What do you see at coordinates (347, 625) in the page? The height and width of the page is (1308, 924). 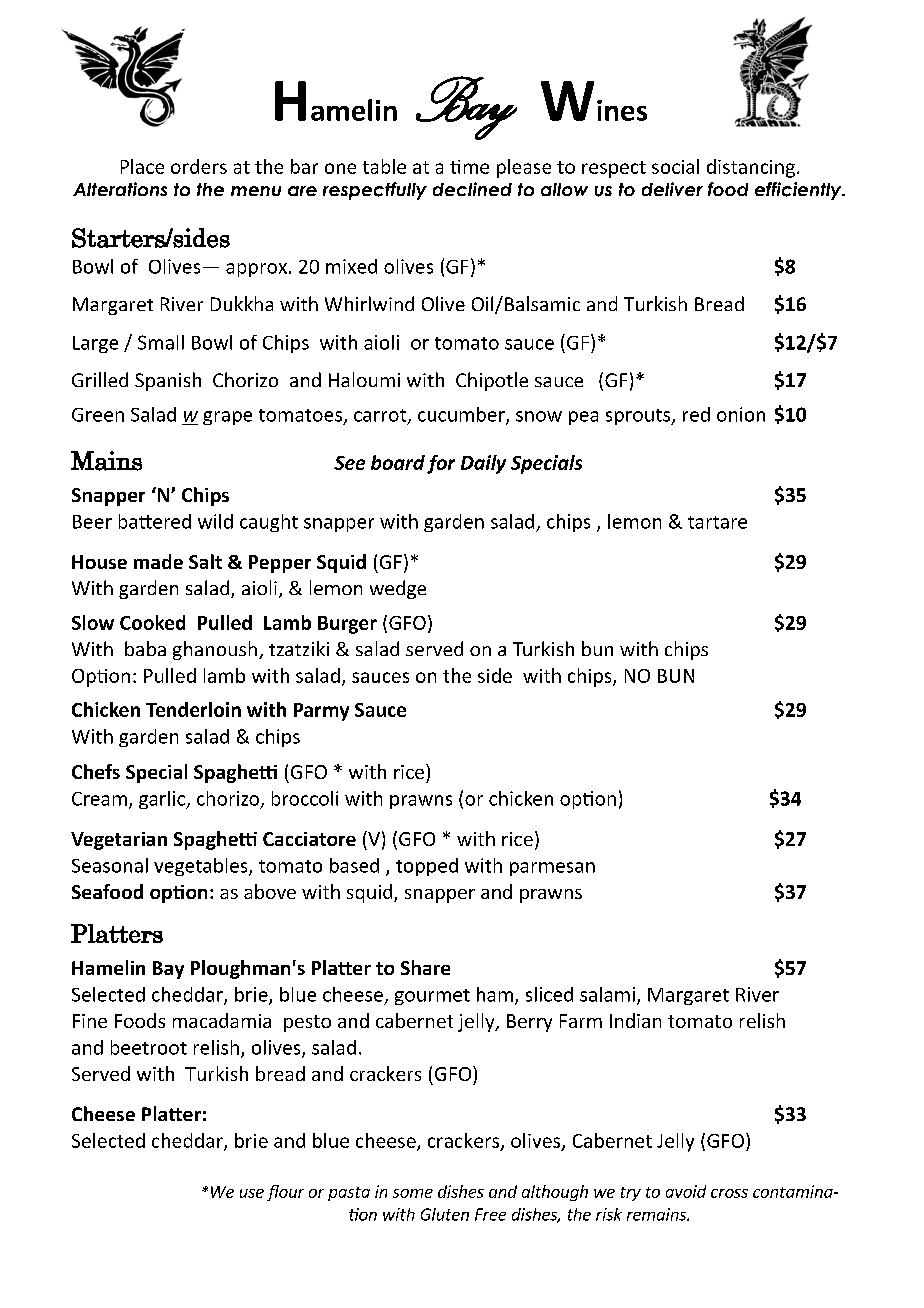 I see `Burger` at bounding box center [347, 625].
